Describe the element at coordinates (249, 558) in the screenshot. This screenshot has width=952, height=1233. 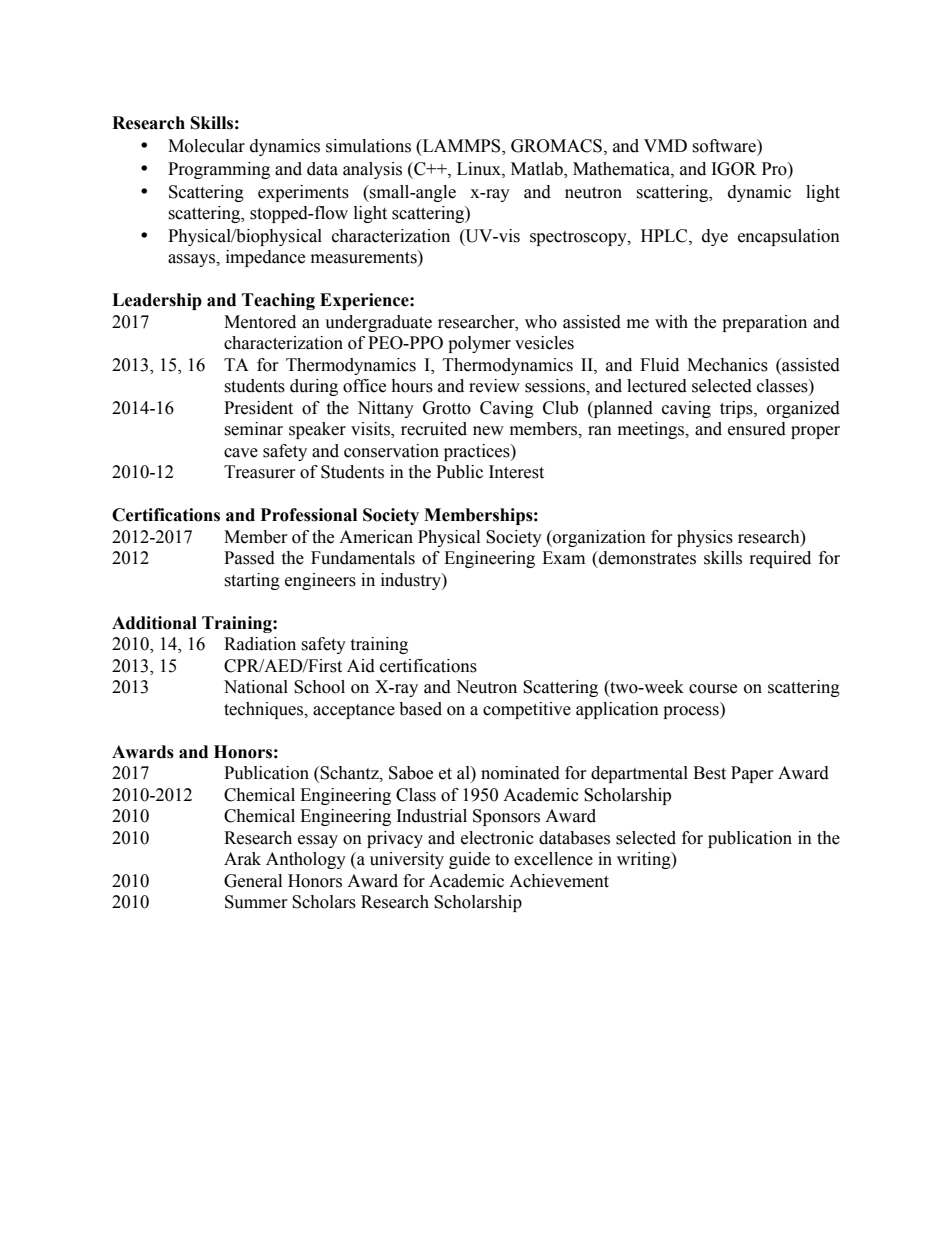
I see `Passed` at that location.
